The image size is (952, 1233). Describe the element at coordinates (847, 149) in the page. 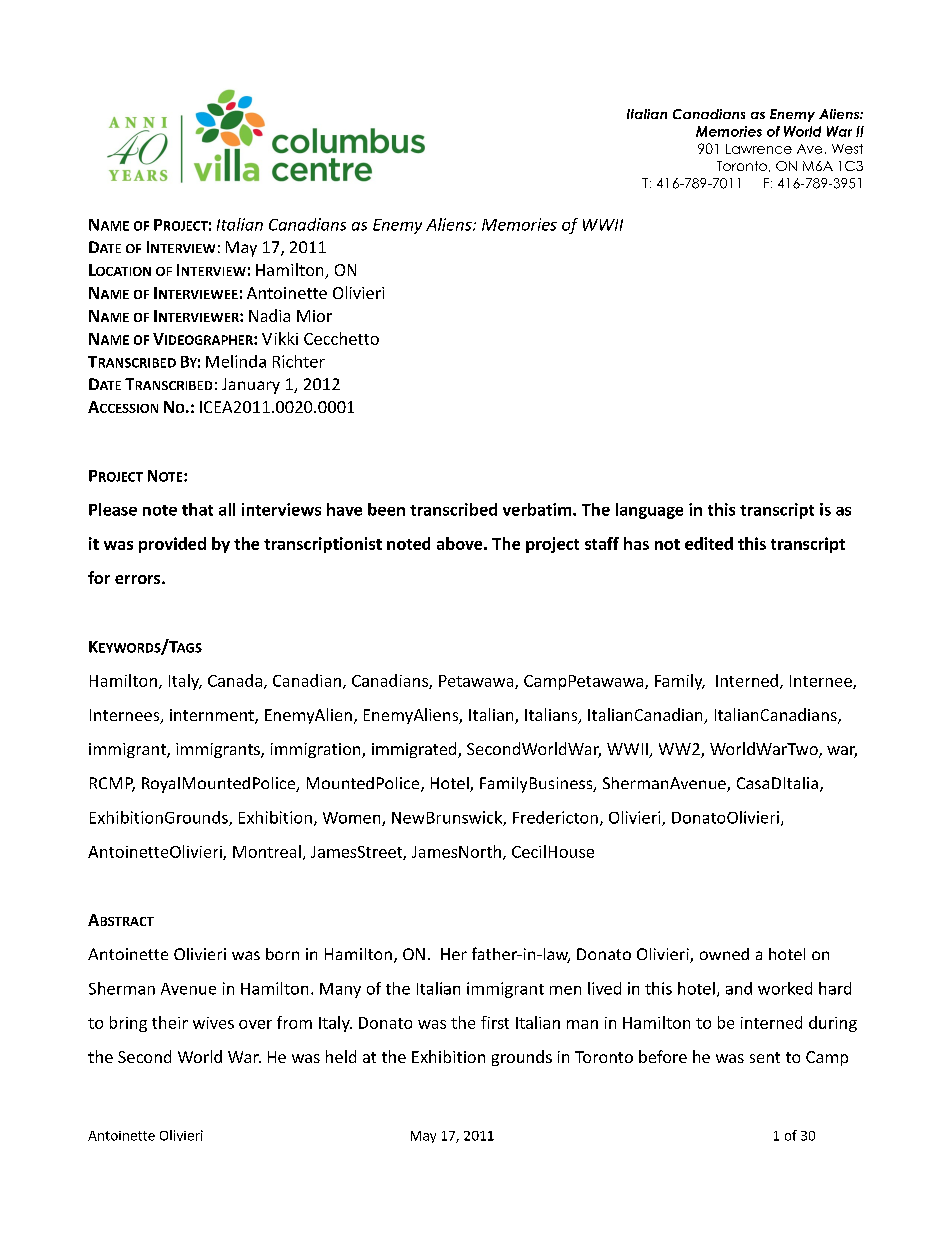

I see `West` at that location.
